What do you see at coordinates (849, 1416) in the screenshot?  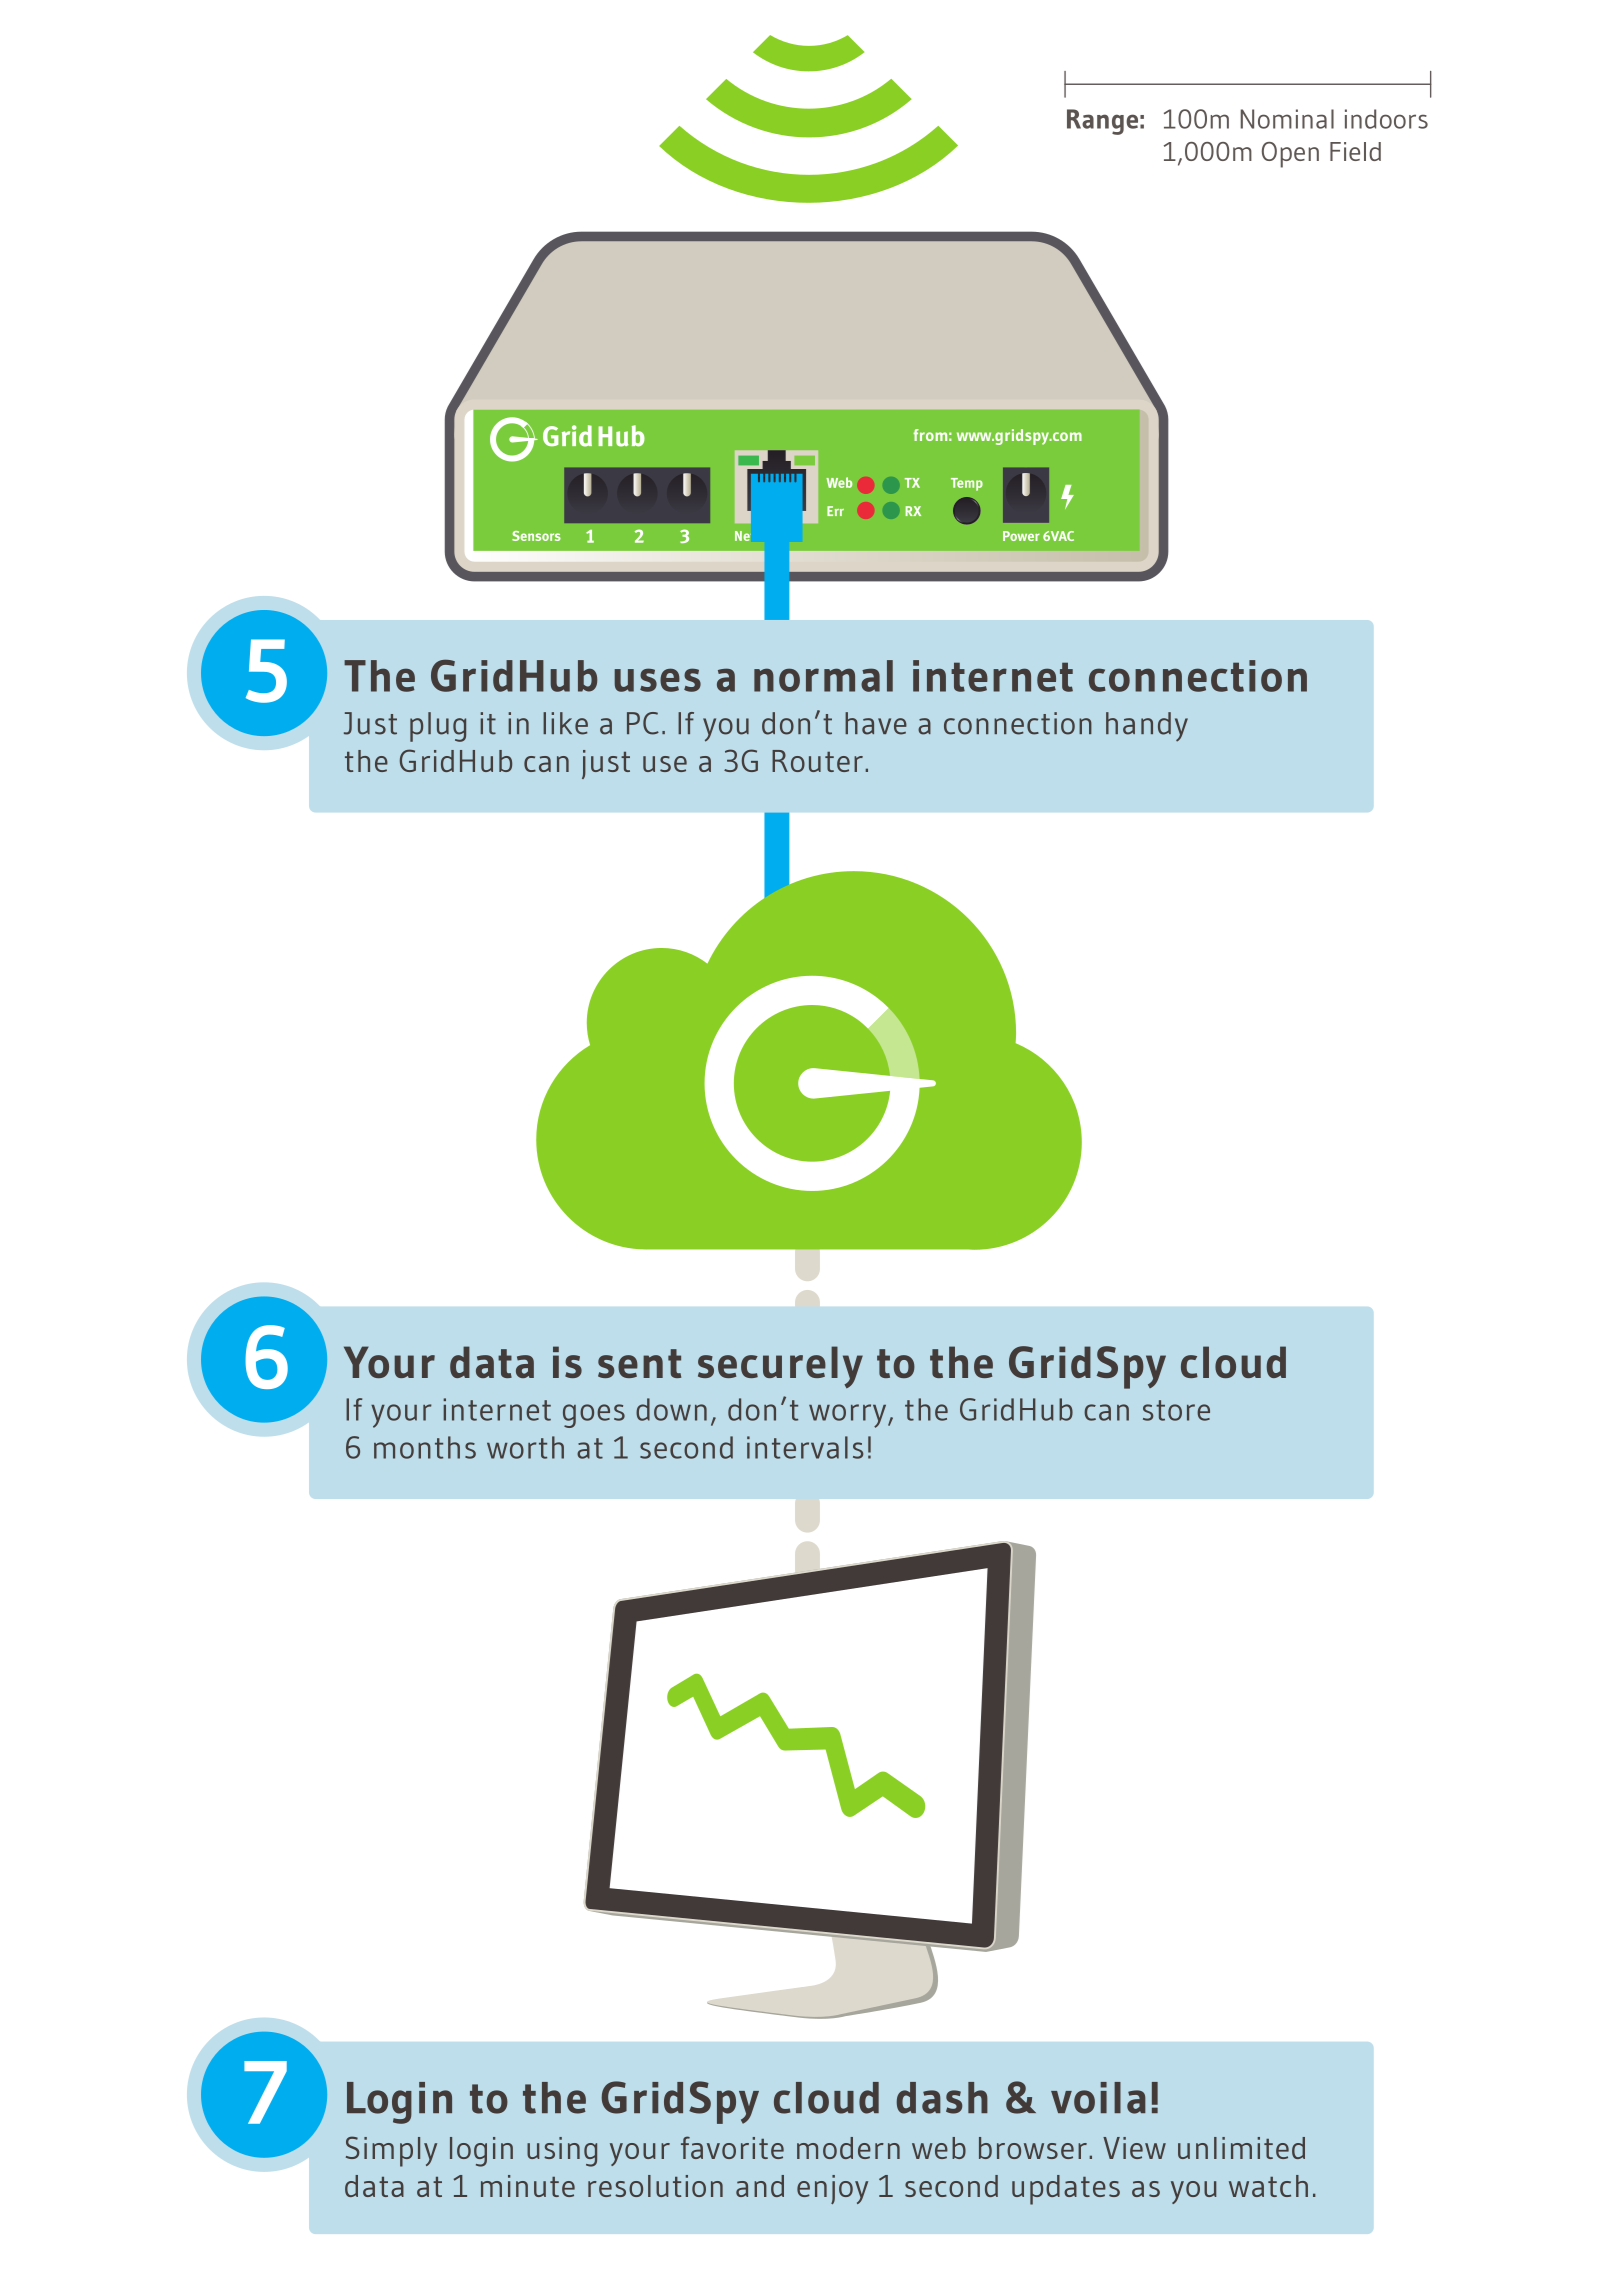 I see `worry` at bounding box center [849, 1416].
